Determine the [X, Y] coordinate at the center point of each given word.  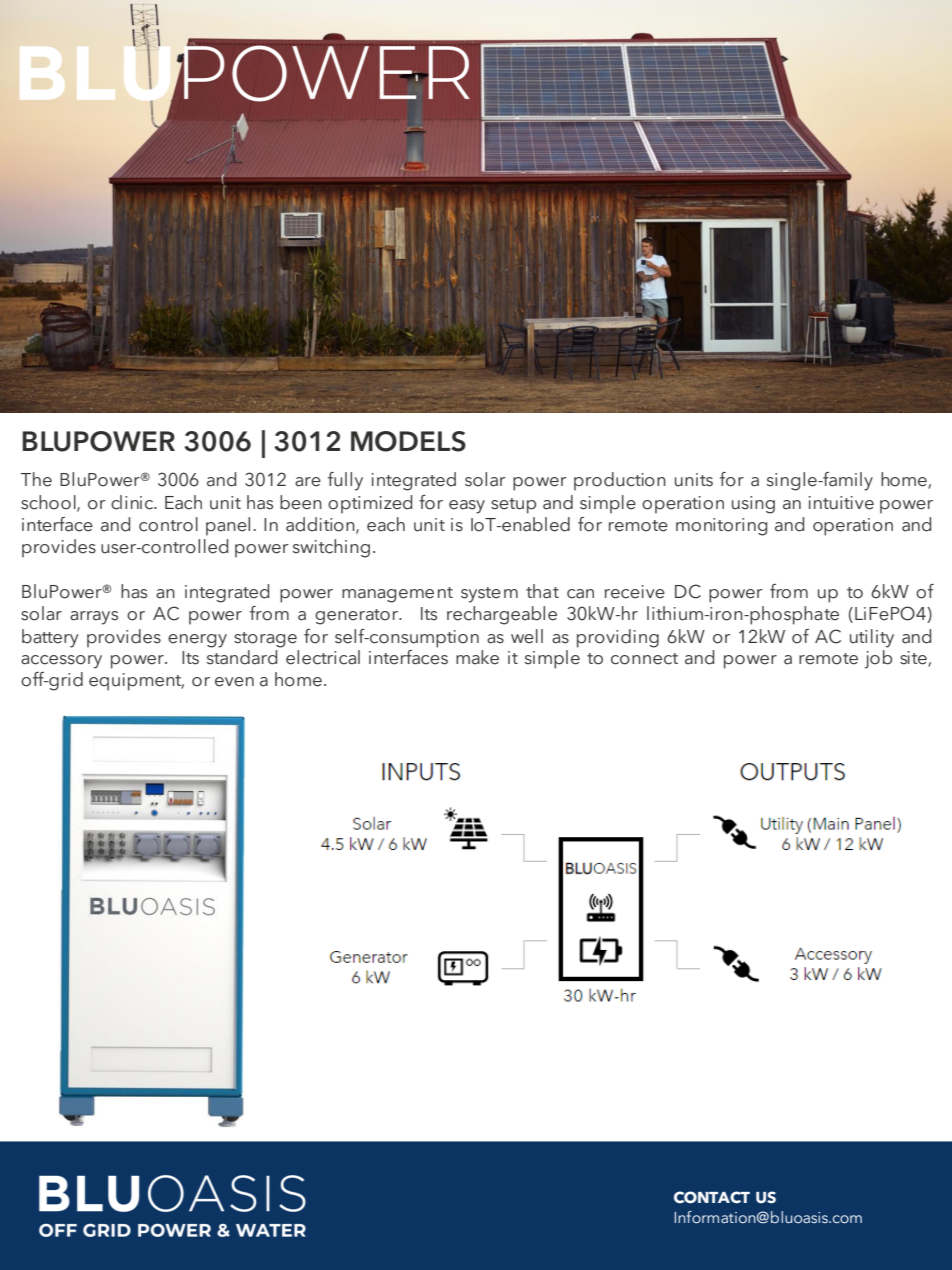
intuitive [841, 503]
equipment [136, 682]
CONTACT [712, 1197]
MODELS [408, 441]
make [477, 657]
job [878, 658]
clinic [133, 502]
